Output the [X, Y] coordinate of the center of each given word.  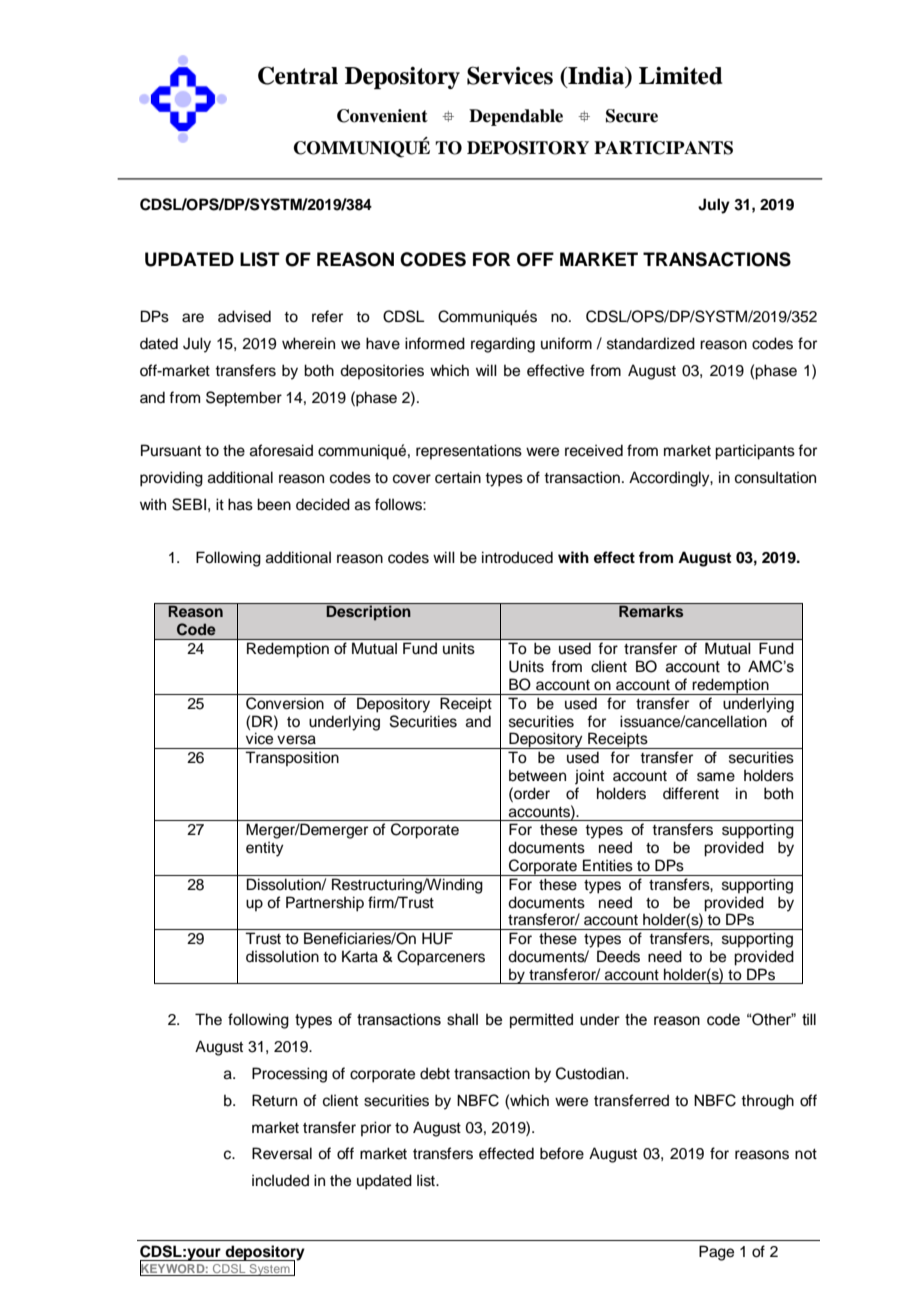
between [537, 776]
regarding [503, 345]
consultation [775, 478]
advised [244, 316]
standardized [651, 343]
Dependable [516, 117]
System [269, 1270]
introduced [517, 557]
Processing [289, 1075]
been [274, 504]
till [809, 1019]
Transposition [292, 758]
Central [298, 75]
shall [462, 1019]
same [716, 777]
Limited [681, 76]
